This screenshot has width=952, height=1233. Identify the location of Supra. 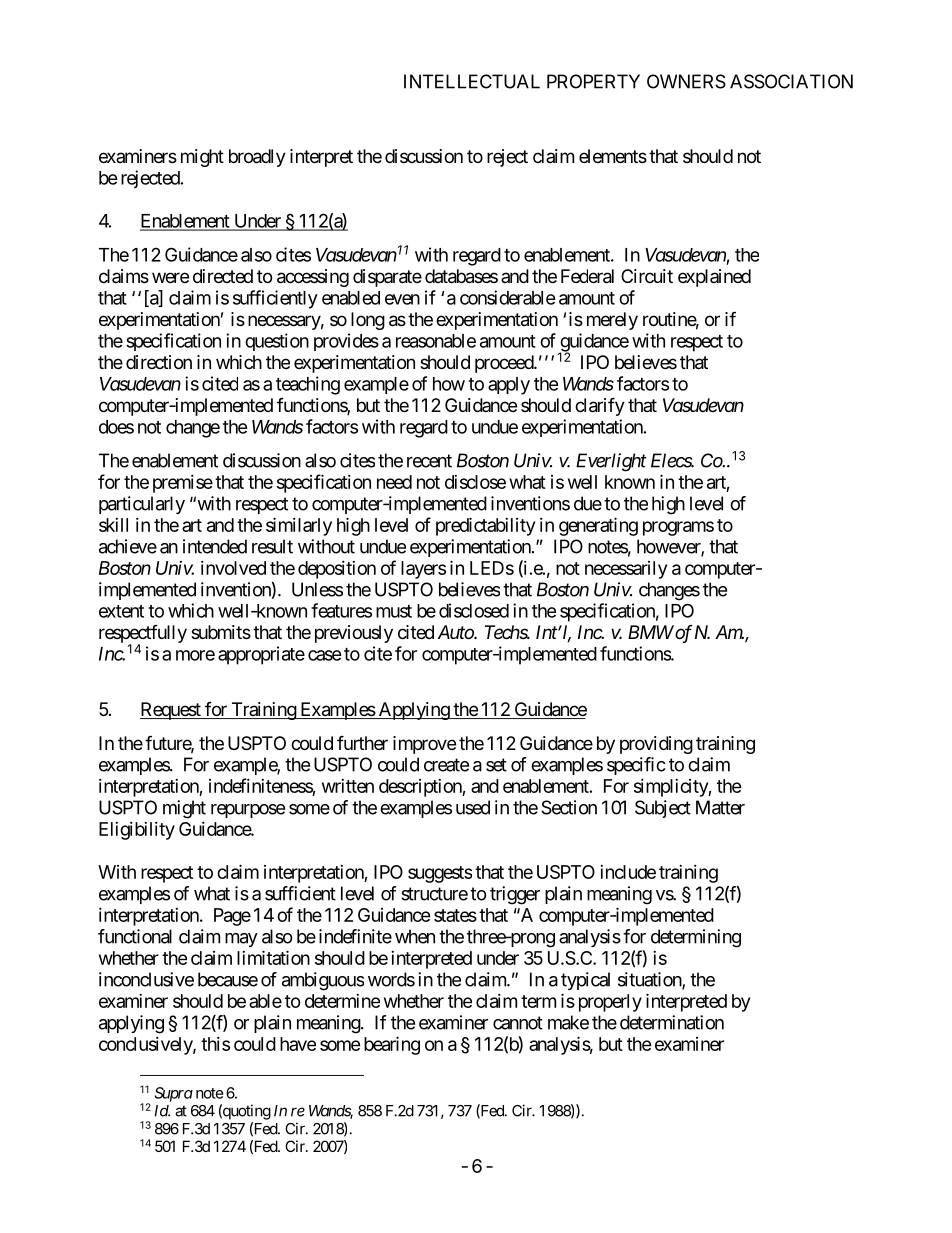
(173, 1094).
